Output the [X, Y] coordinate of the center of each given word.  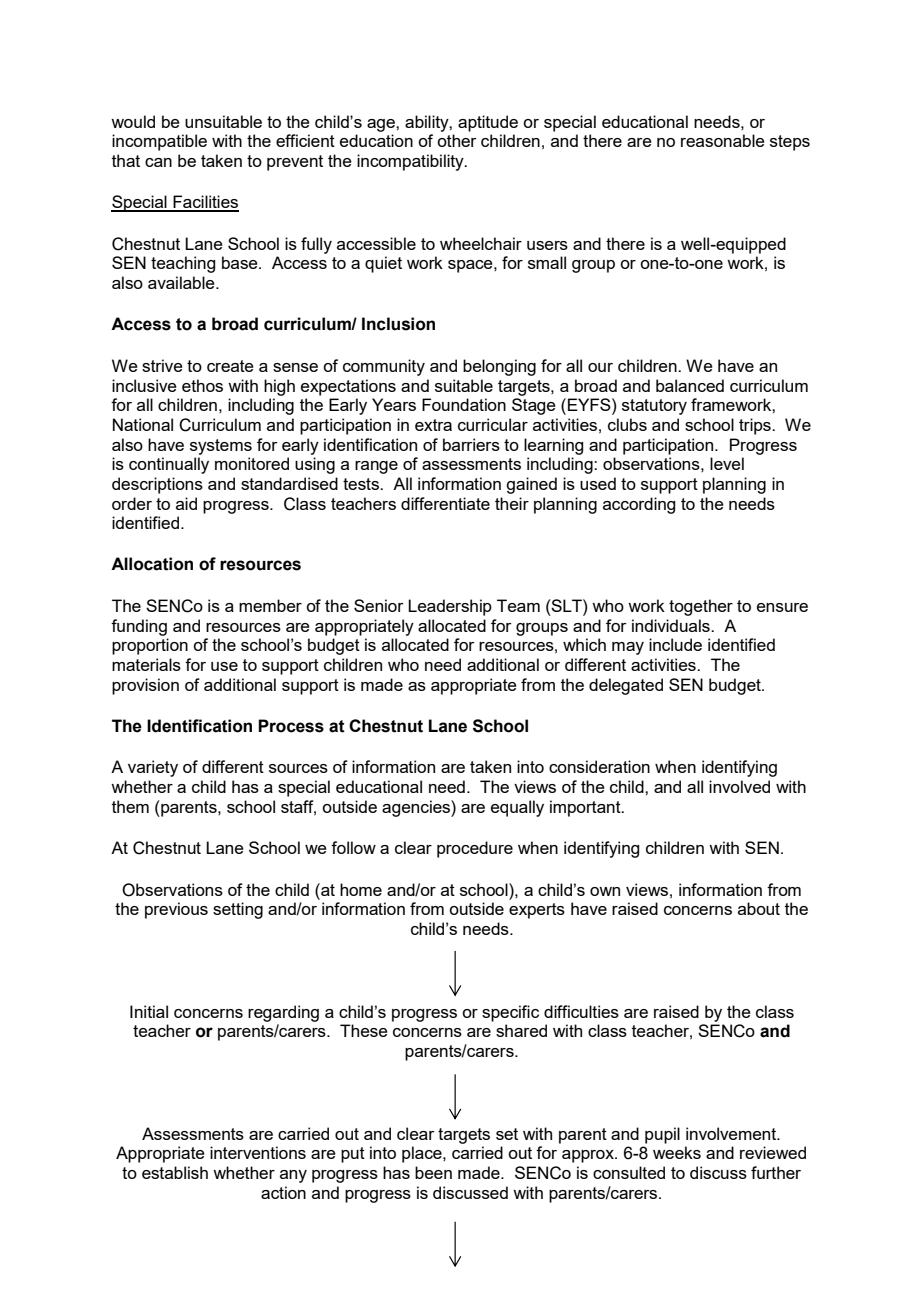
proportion [150, 646]
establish [175, 1172]
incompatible [159, 142]
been [433, 1172]
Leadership [450, 607]
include [675, 644]
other [457, 140]
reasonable [723, 140]
